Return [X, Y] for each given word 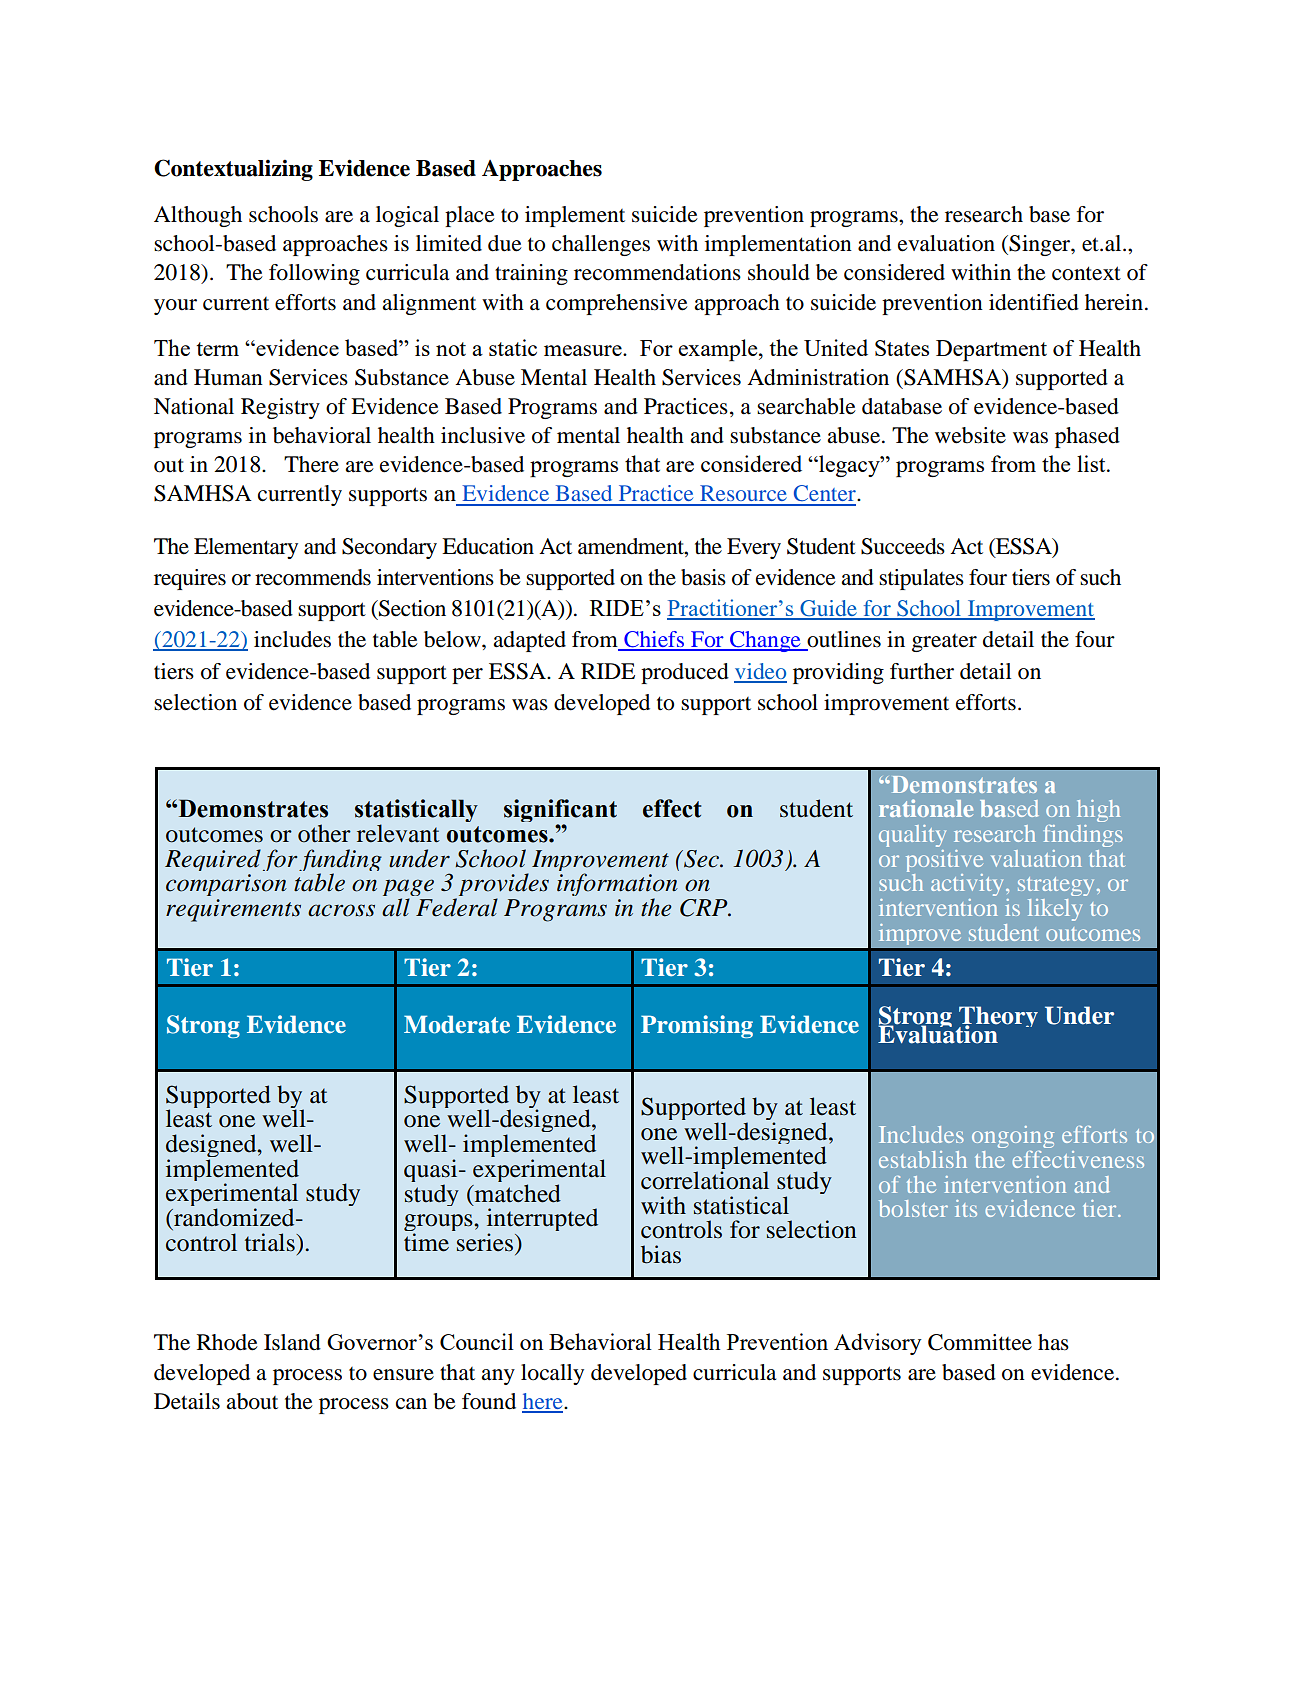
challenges [601, 245]
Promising [697, 1026]
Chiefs [654, 640]
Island [292, 1342]
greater [944, 643]
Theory [997, 1018]
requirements [233, 910]
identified [1034, 302]
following [314, 274]
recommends [313, 577]
